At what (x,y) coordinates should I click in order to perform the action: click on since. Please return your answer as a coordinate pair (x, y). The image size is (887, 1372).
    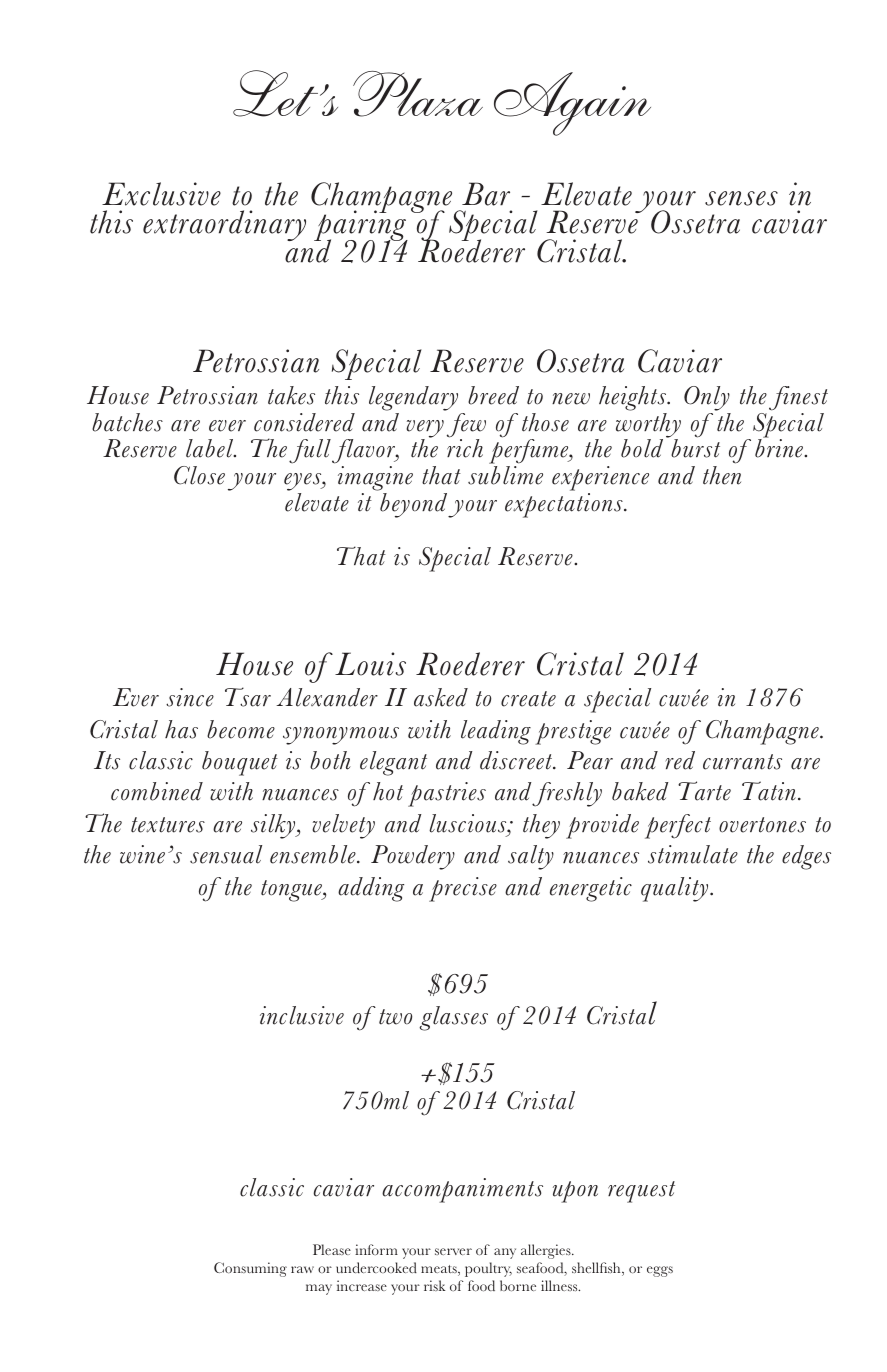
    Looking at the image, I should click on (190, 697).
